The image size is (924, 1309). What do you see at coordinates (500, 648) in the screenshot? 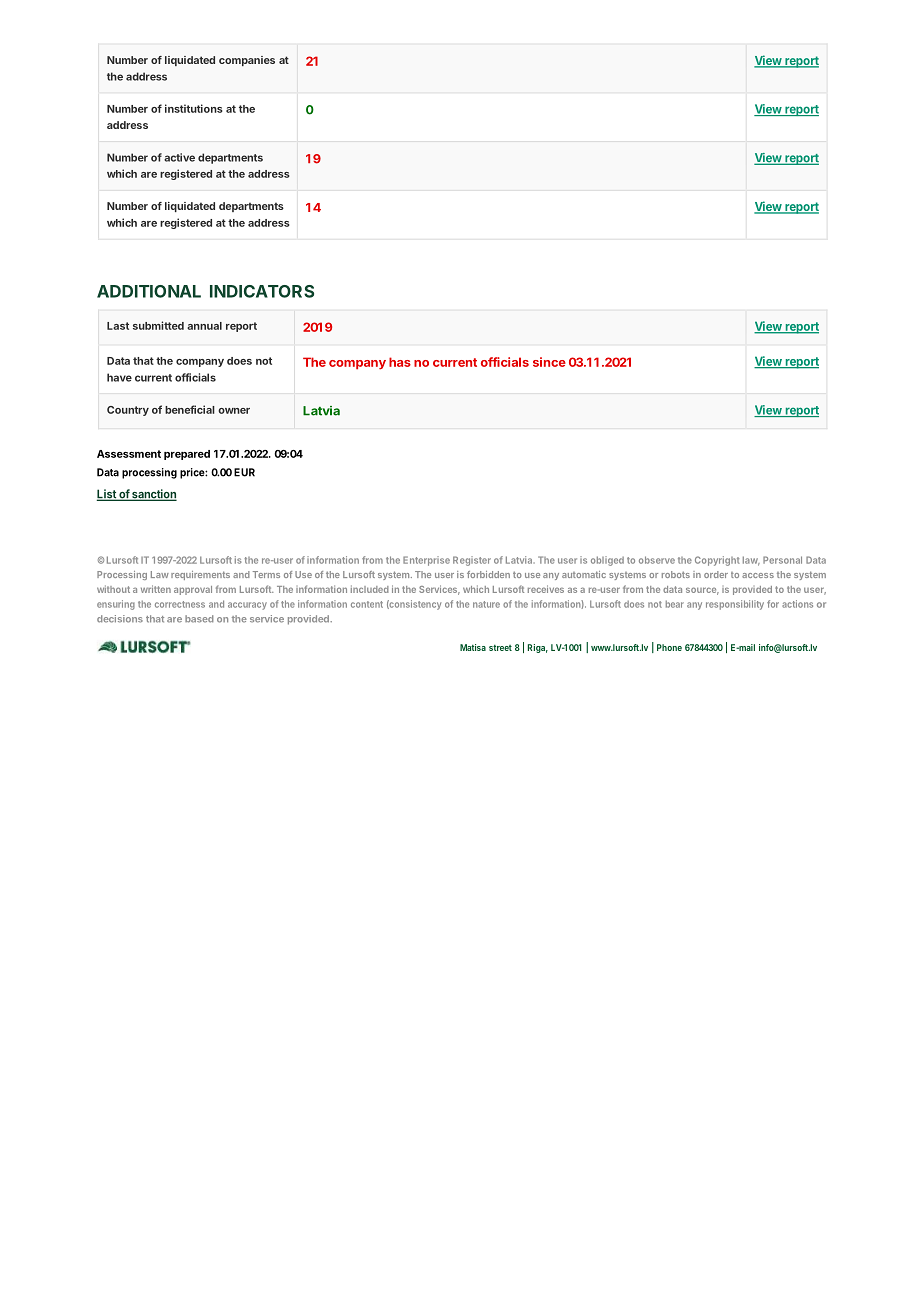
I see `street` at bounding box center [500, 648].
